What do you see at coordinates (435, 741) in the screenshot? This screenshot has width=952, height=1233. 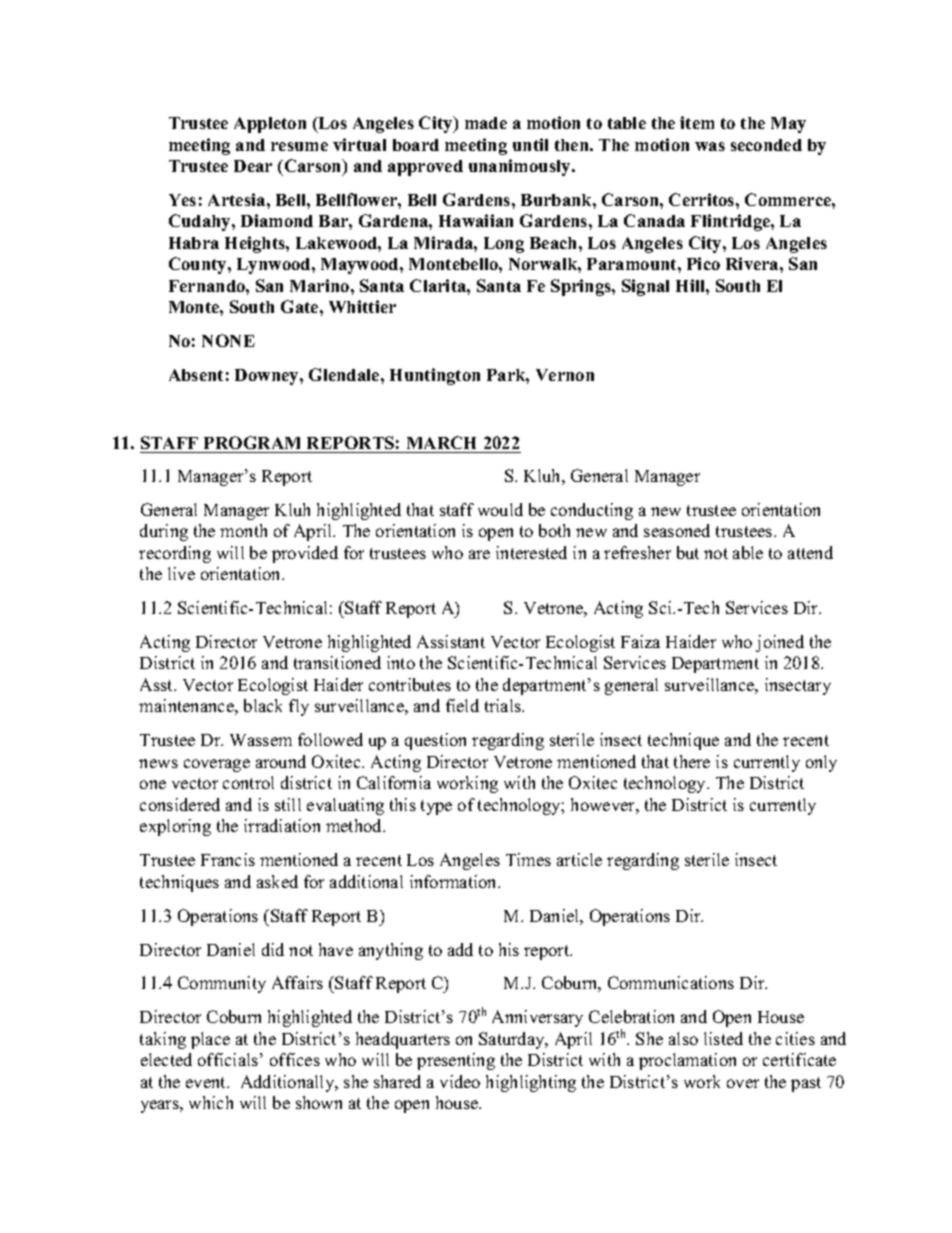 I see `question` at bounding box center [435, 741].
